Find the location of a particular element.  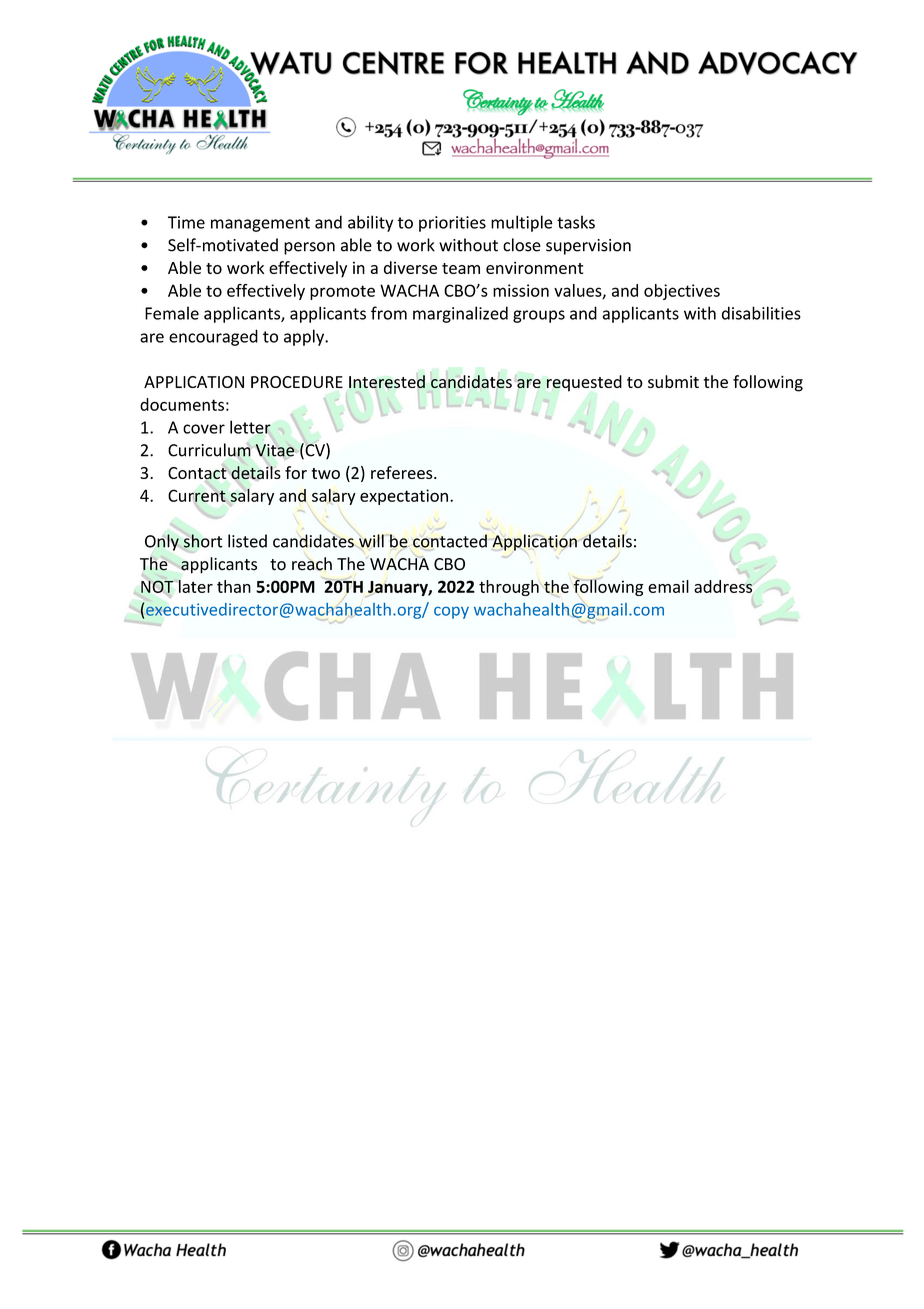

Interested is located at coordinates (387, 383).
